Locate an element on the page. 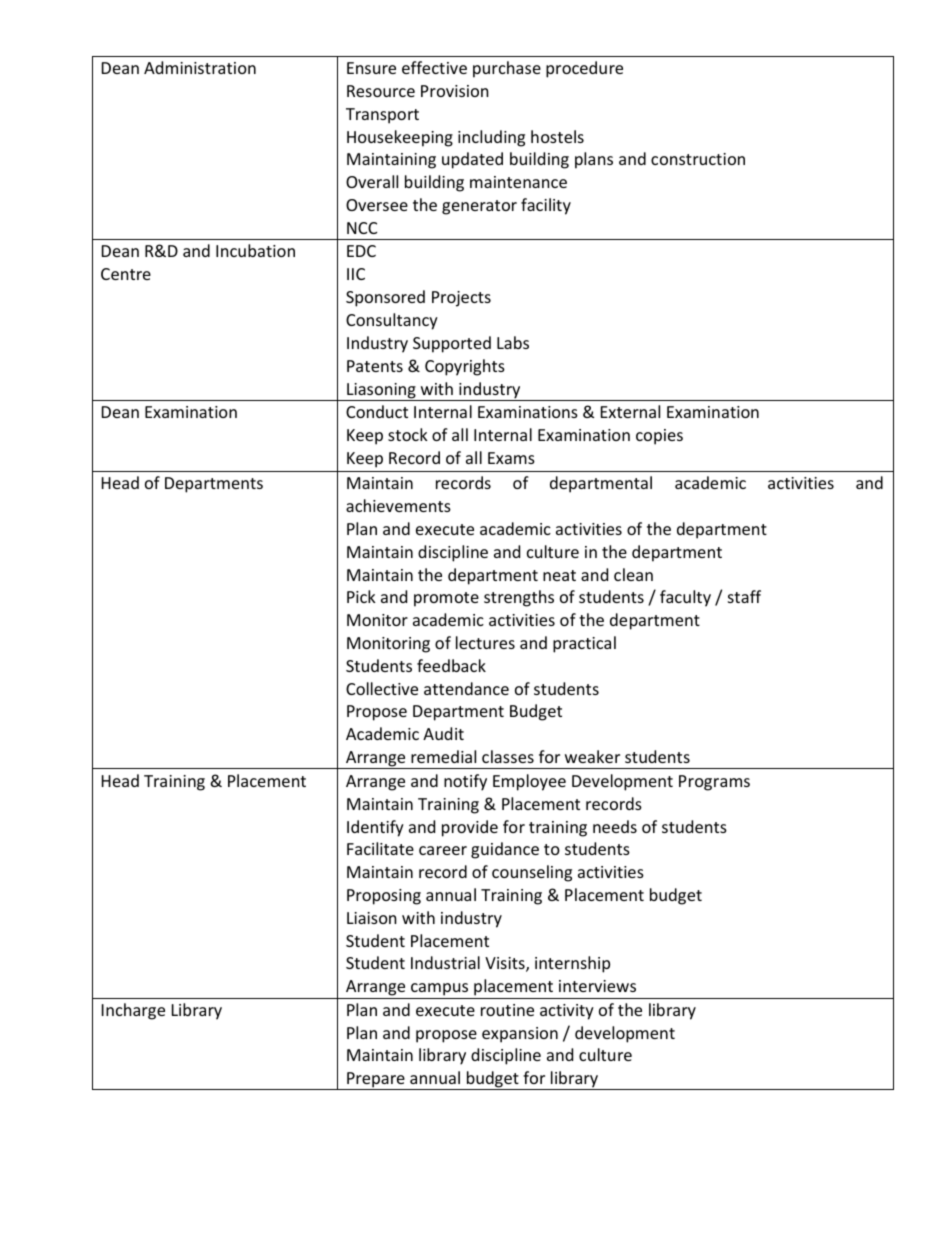  faculty is located at coordinates (685, 598).
